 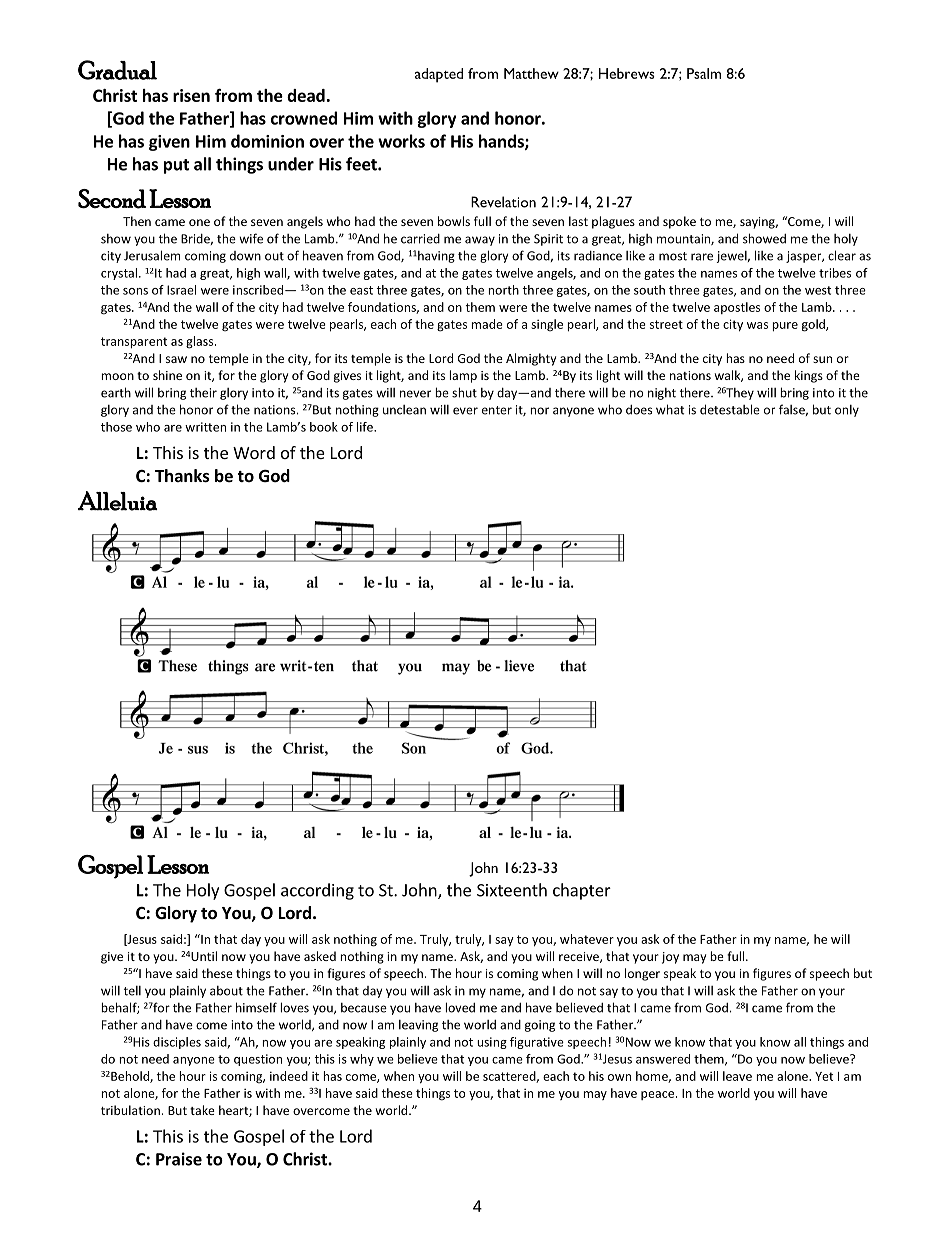 I want to click on chapter, so click(x=582, y=891).
